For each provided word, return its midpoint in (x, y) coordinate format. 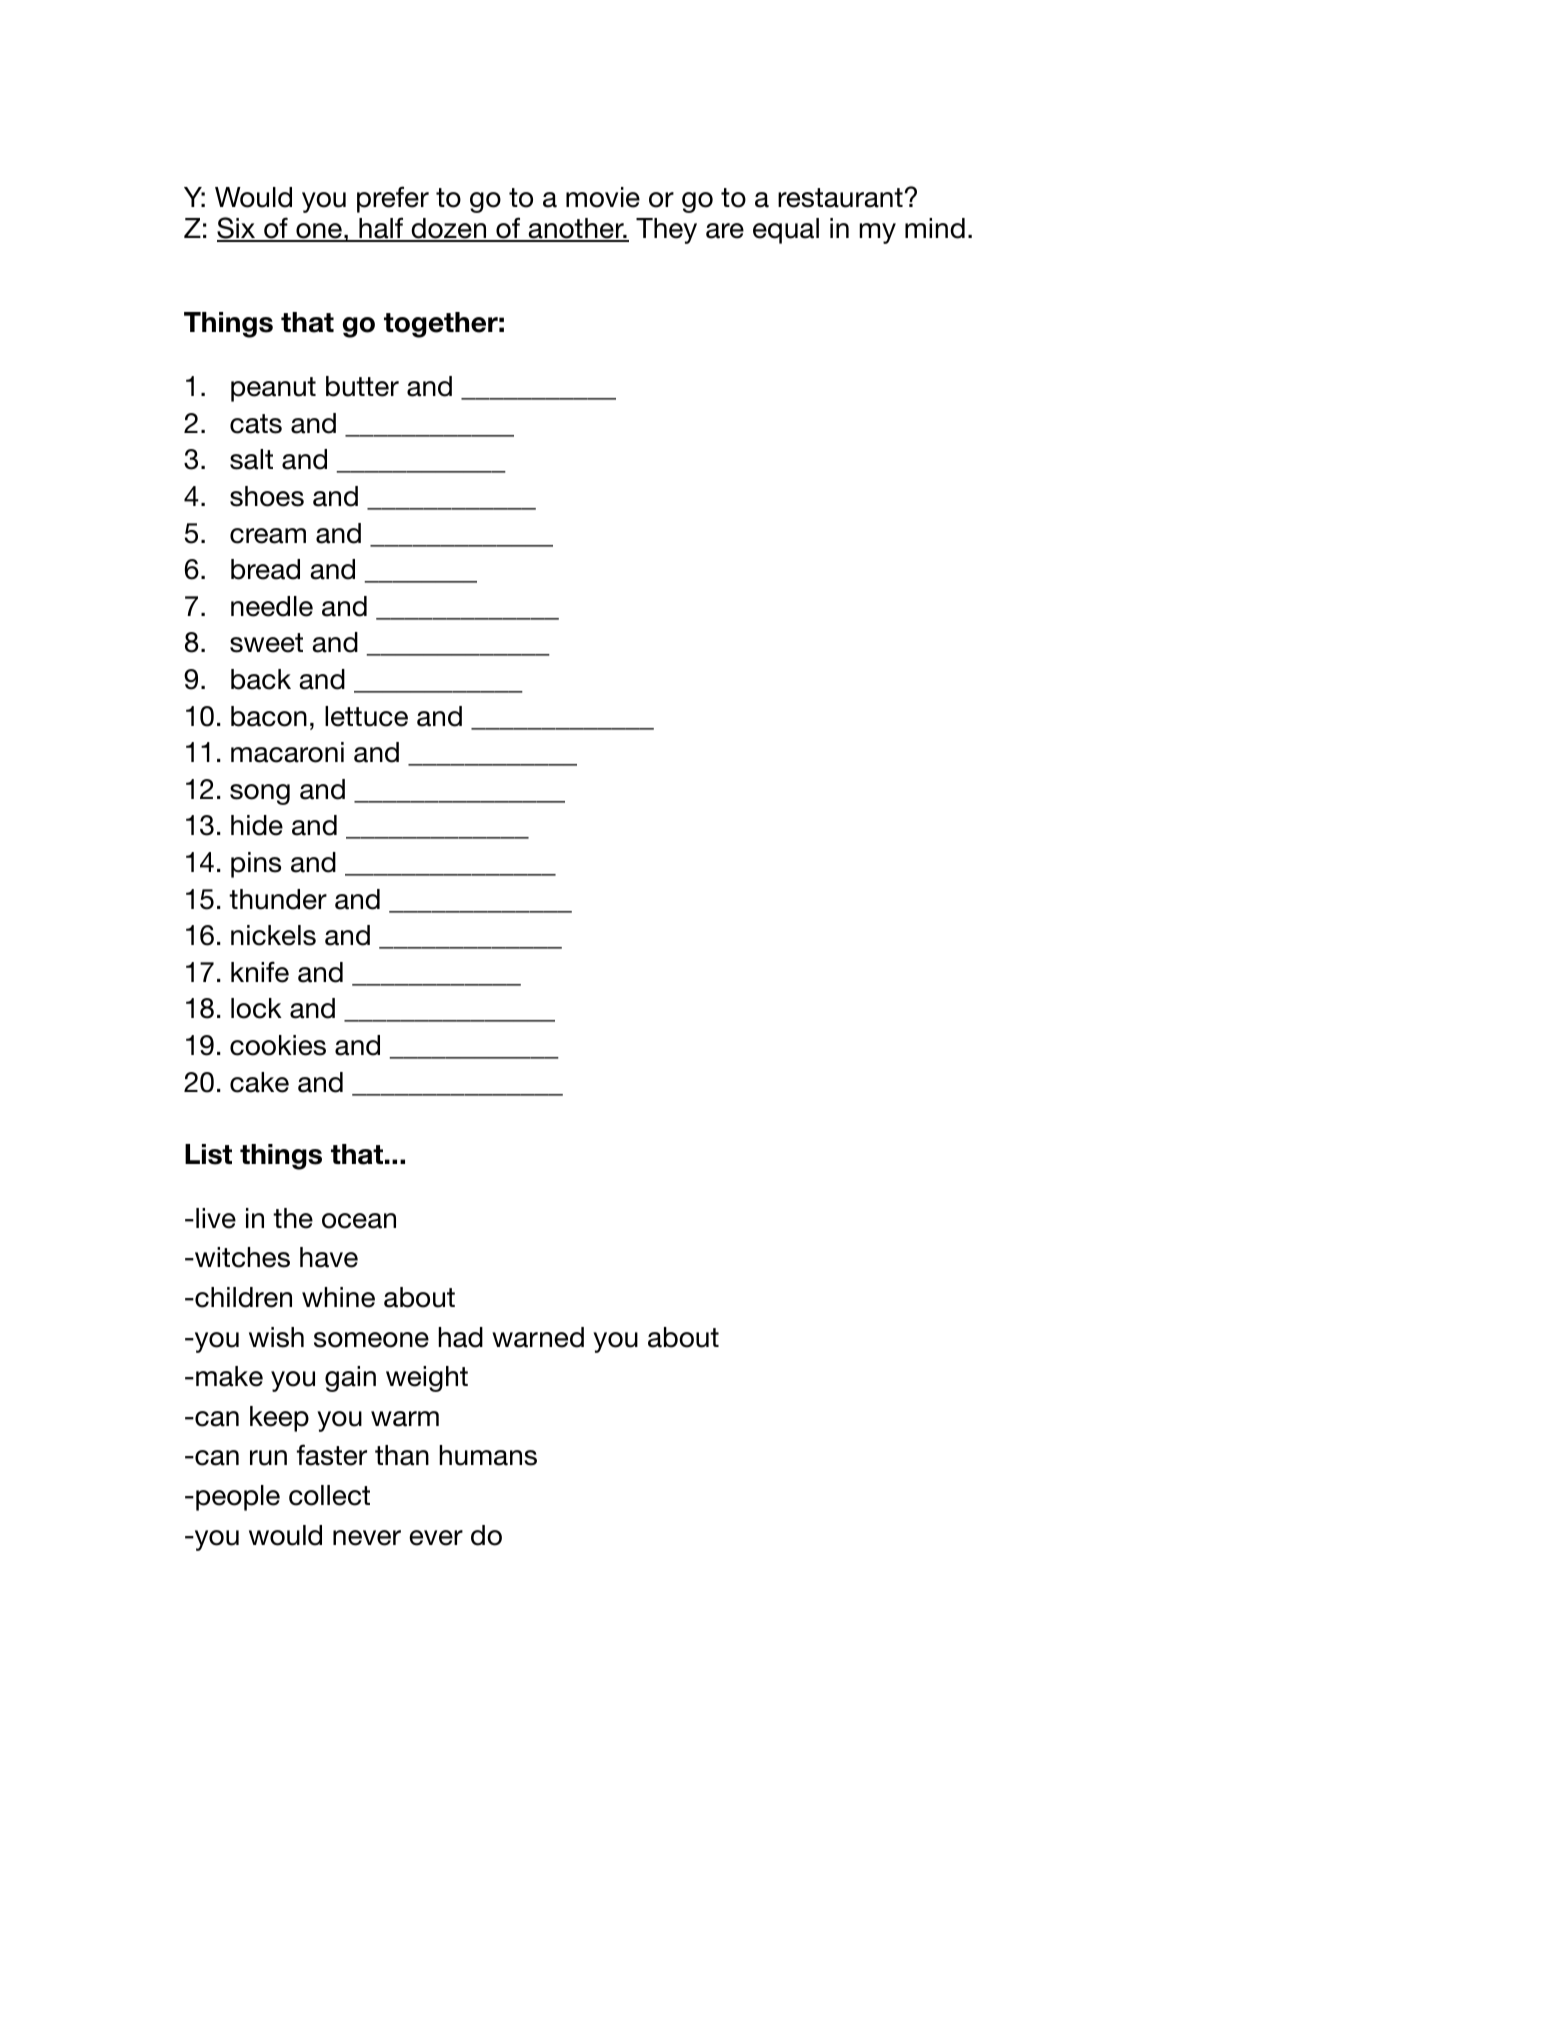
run (268, 1458)
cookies (278, 1045)
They (666, 231)
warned (538, 1337)
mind (935, 228)
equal (786, 231)
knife (260, 972)
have (329, 1257)
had (460, 1337)
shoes (267, 496)
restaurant (840, 198)
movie (603, 197)
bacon (269, 716)
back (261, 679)
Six (237, 229)
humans (488, 1455)
